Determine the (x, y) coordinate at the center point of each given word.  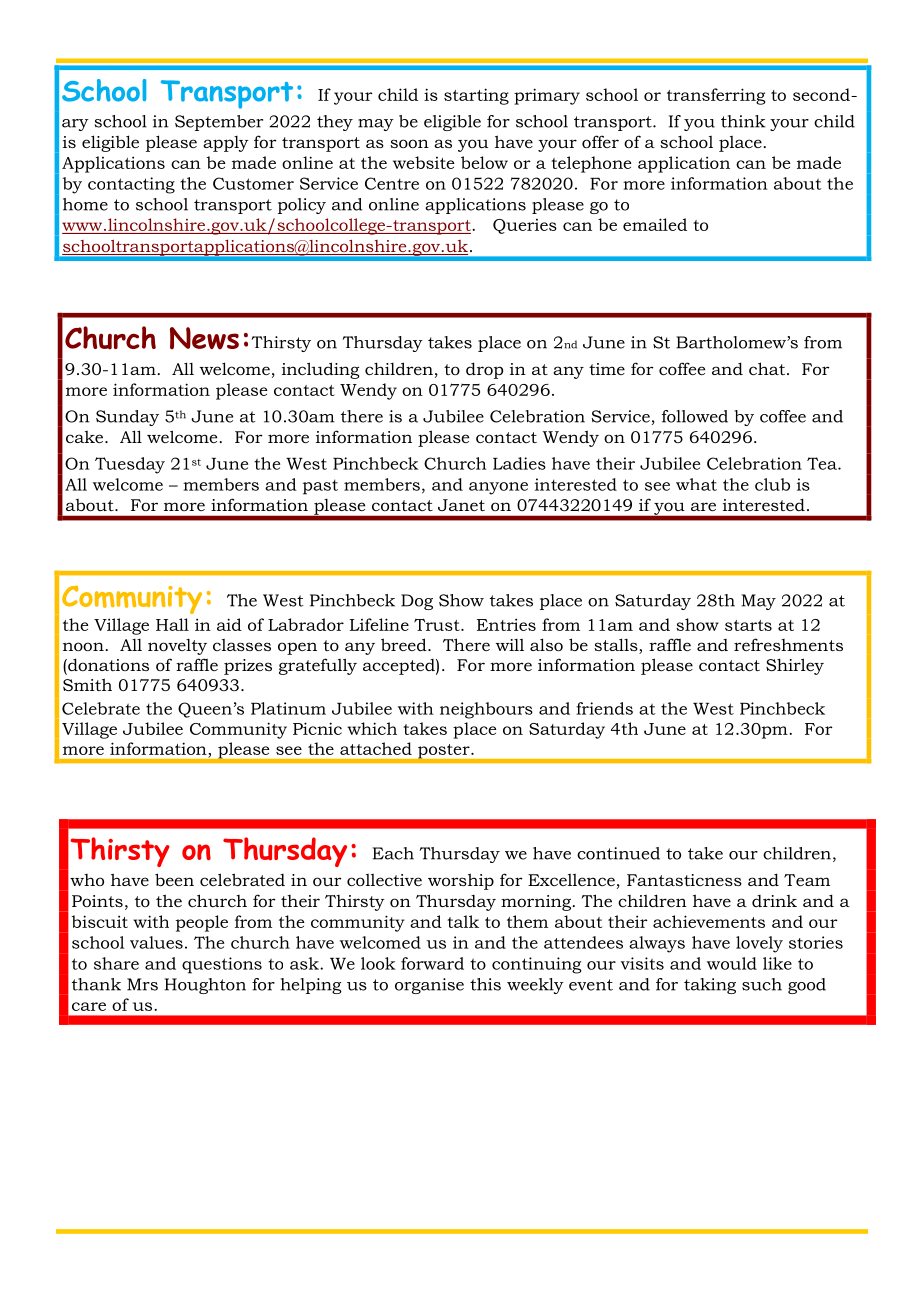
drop (484, 370)
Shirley (795, 666)
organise (429, 986)
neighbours (486, 710)
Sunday (127, 418)
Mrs (142, 984)
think (743, 121)
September (219, 123)
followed (695, 416)
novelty (177, 647)
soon (409, 143)
